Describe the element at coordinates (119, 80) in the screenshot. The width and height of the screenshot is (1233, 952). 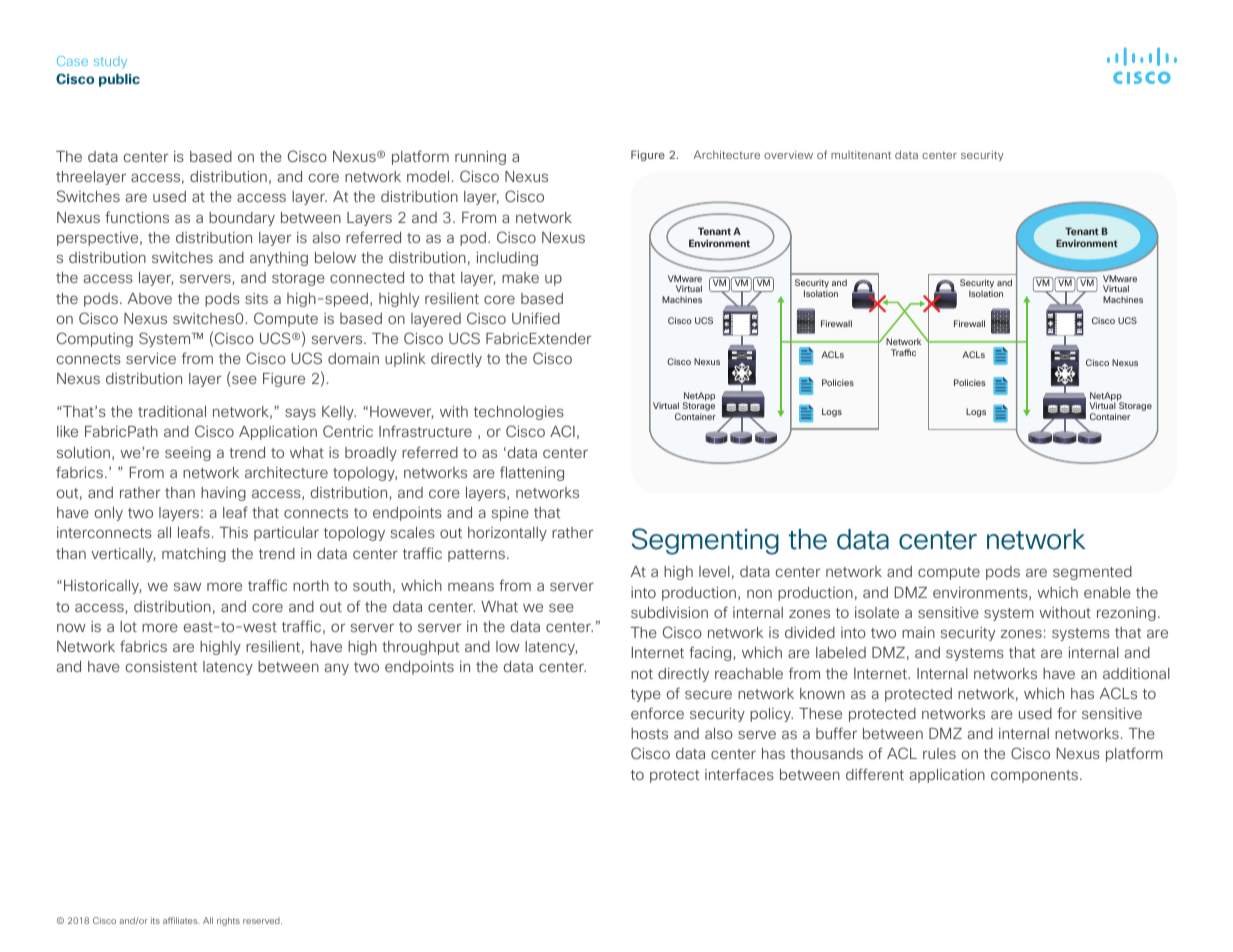
I see `public` at that location.
